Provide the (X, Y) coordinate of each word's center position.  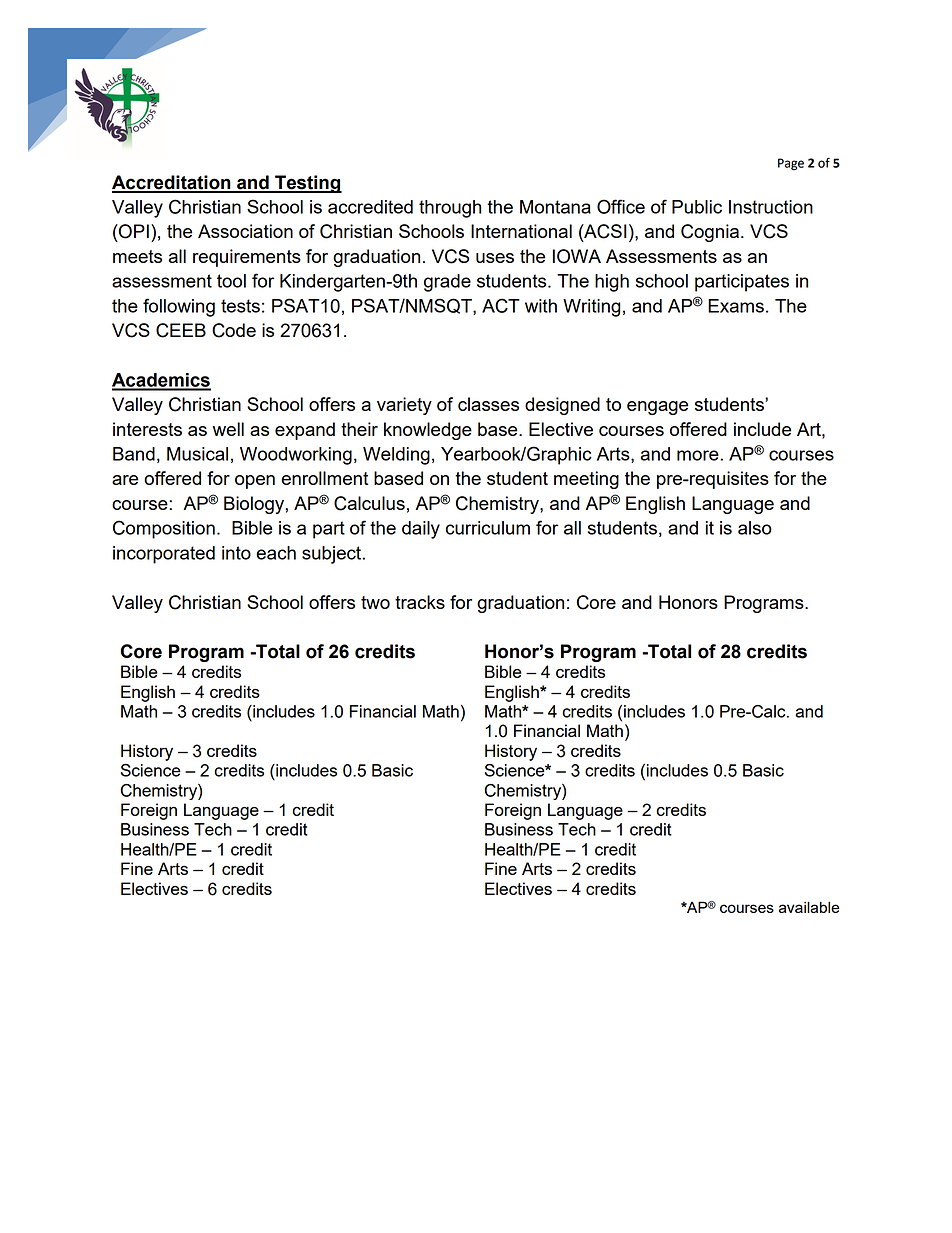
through (450, 209)
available (809, 907)
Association (245, 231)
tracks (420, 602)
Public (697, 207)
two (375, 602)
